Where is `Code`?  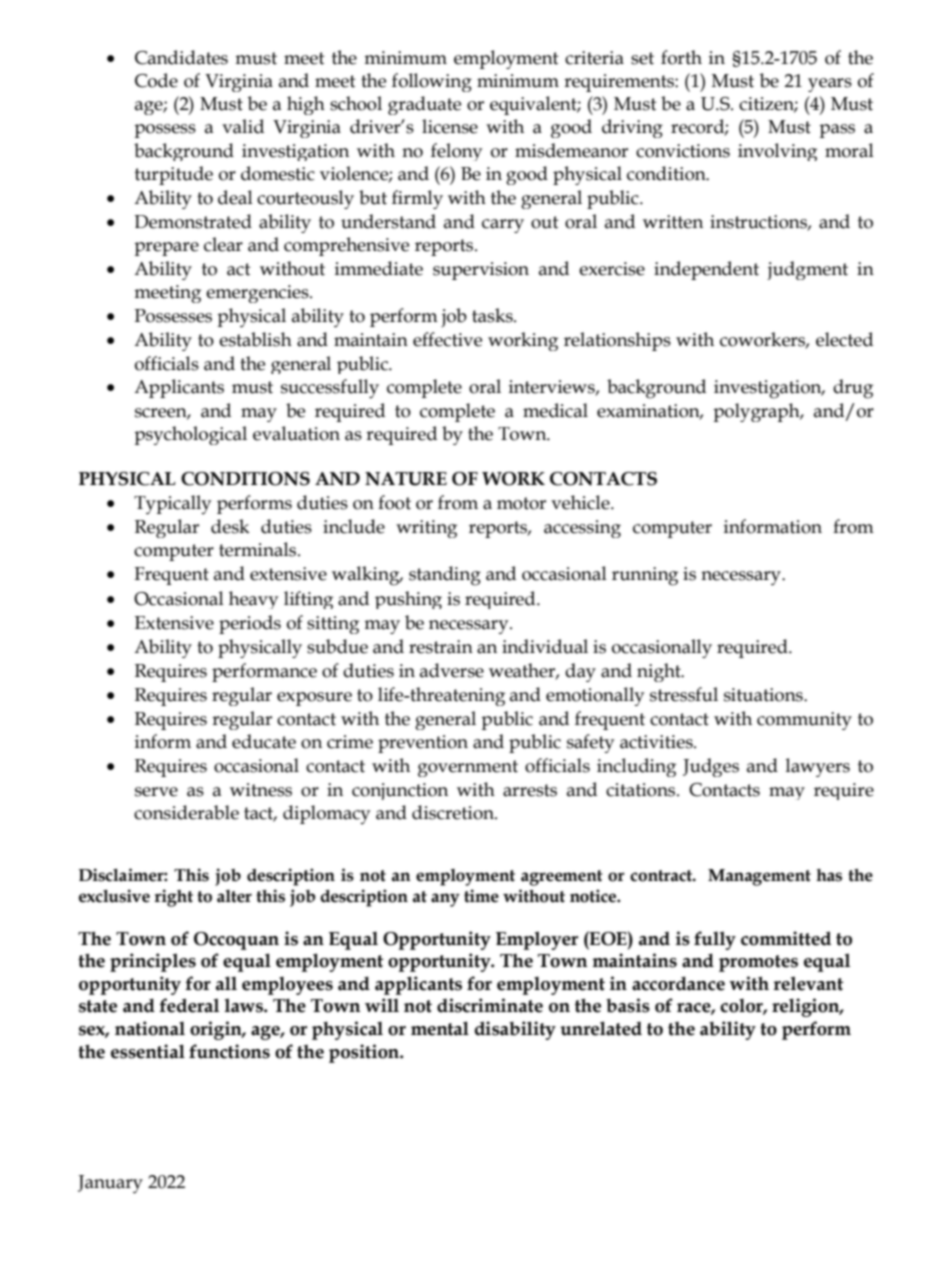 Code is located at coordinates (156, 80).
